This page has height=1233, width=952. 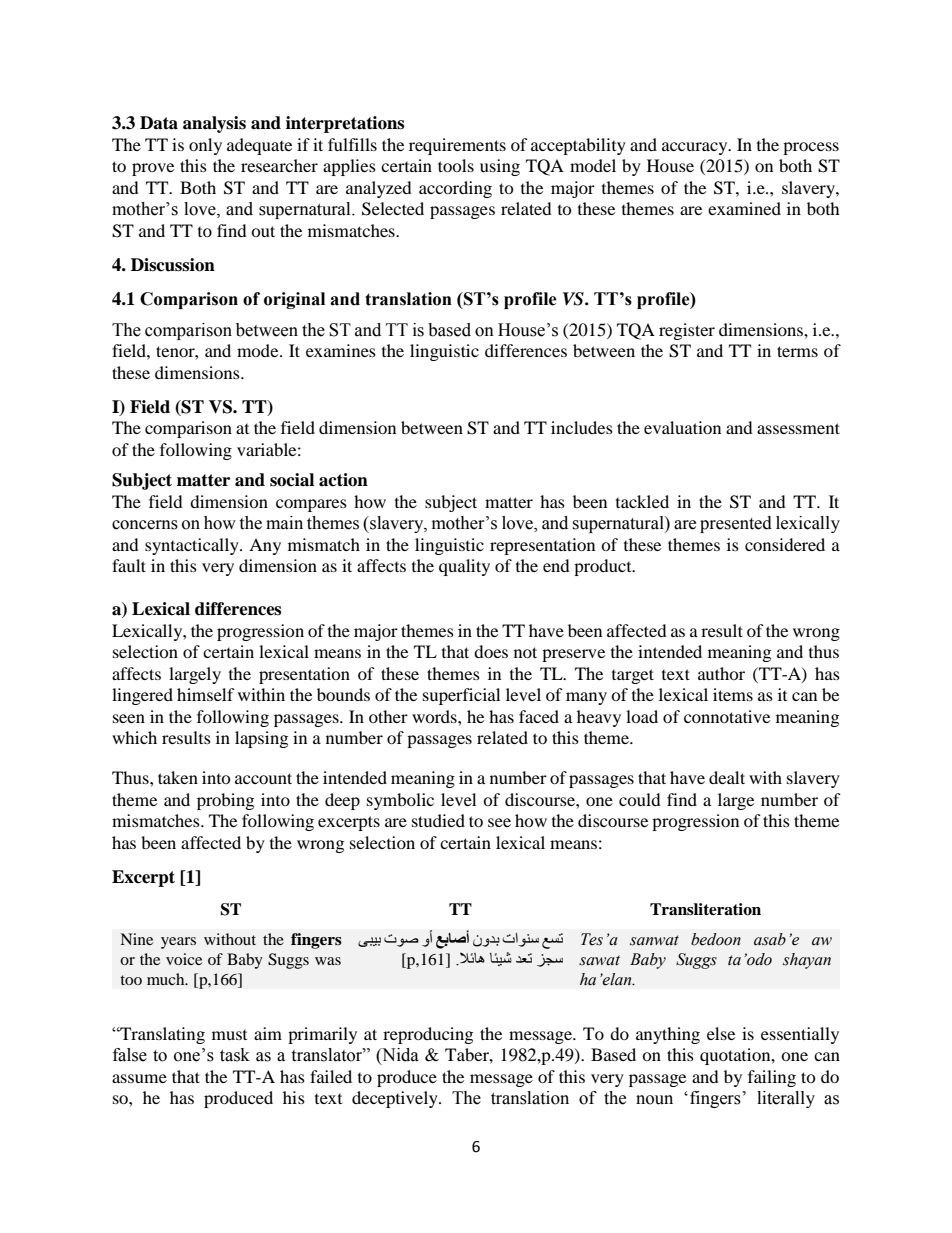 What do you see at coordinates (438, 820) in the page?
I see `studied` at bounding box center [438, 820].
